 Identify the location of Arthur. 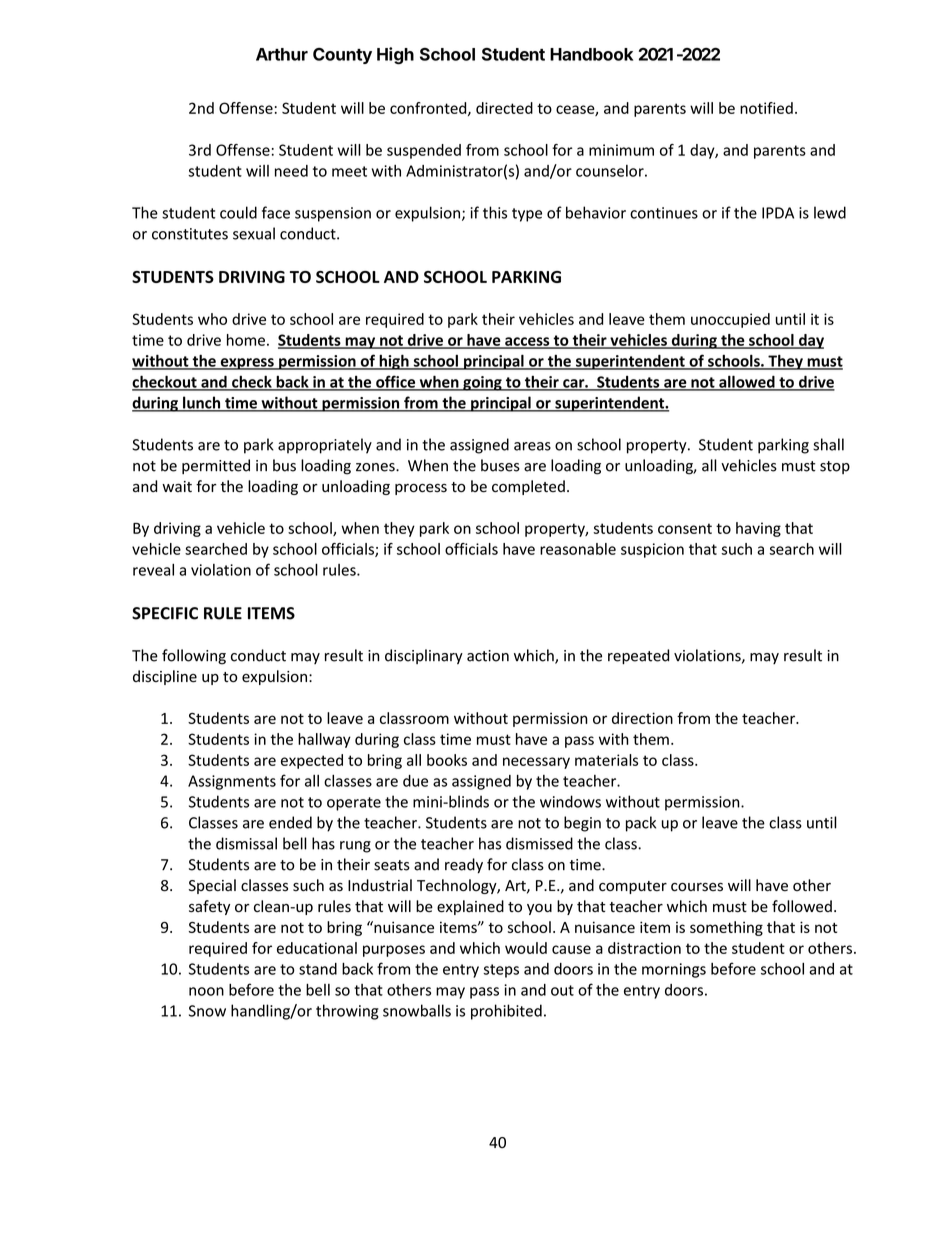
(282, 54).
